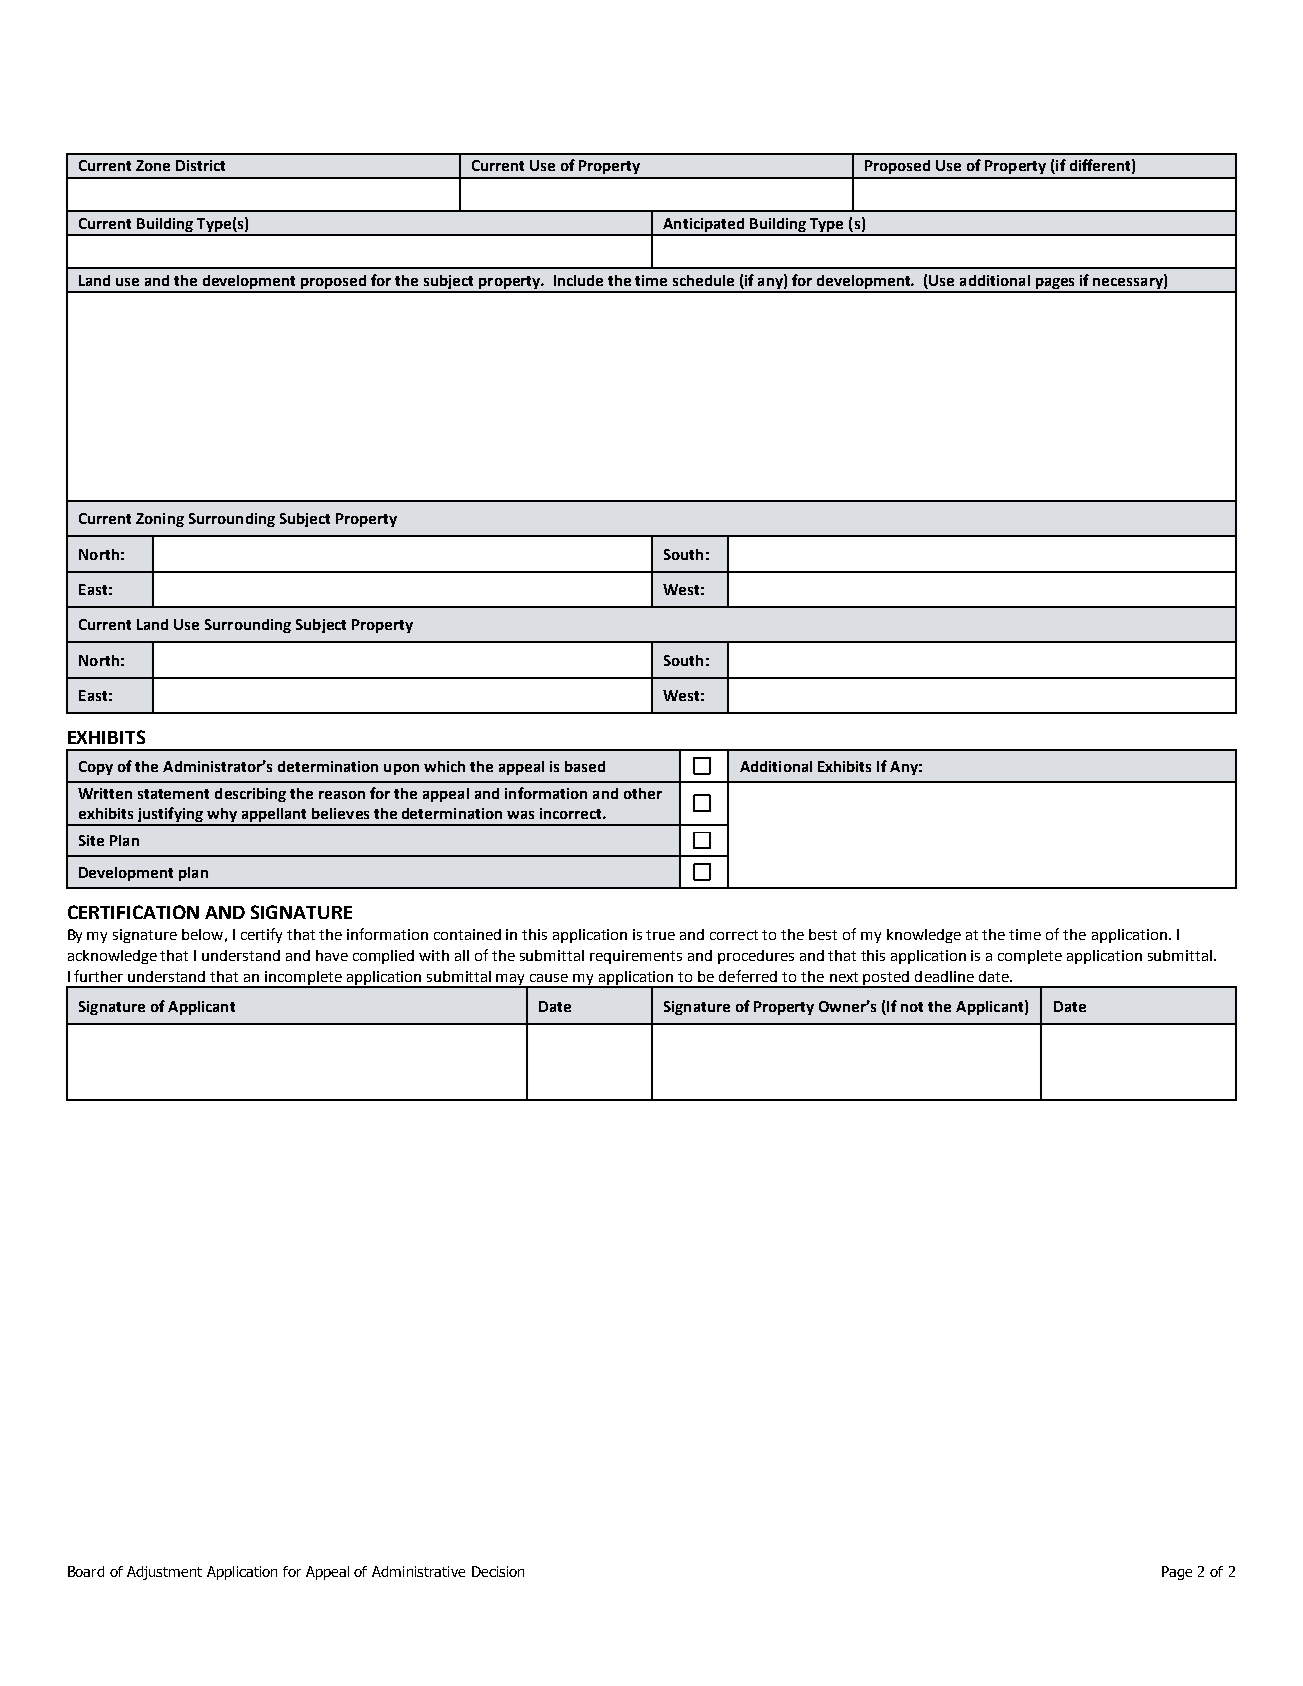  What do you see at coordinates (200, 165) in the screenshot?
I see `District` at bounding box center [200, 165].
